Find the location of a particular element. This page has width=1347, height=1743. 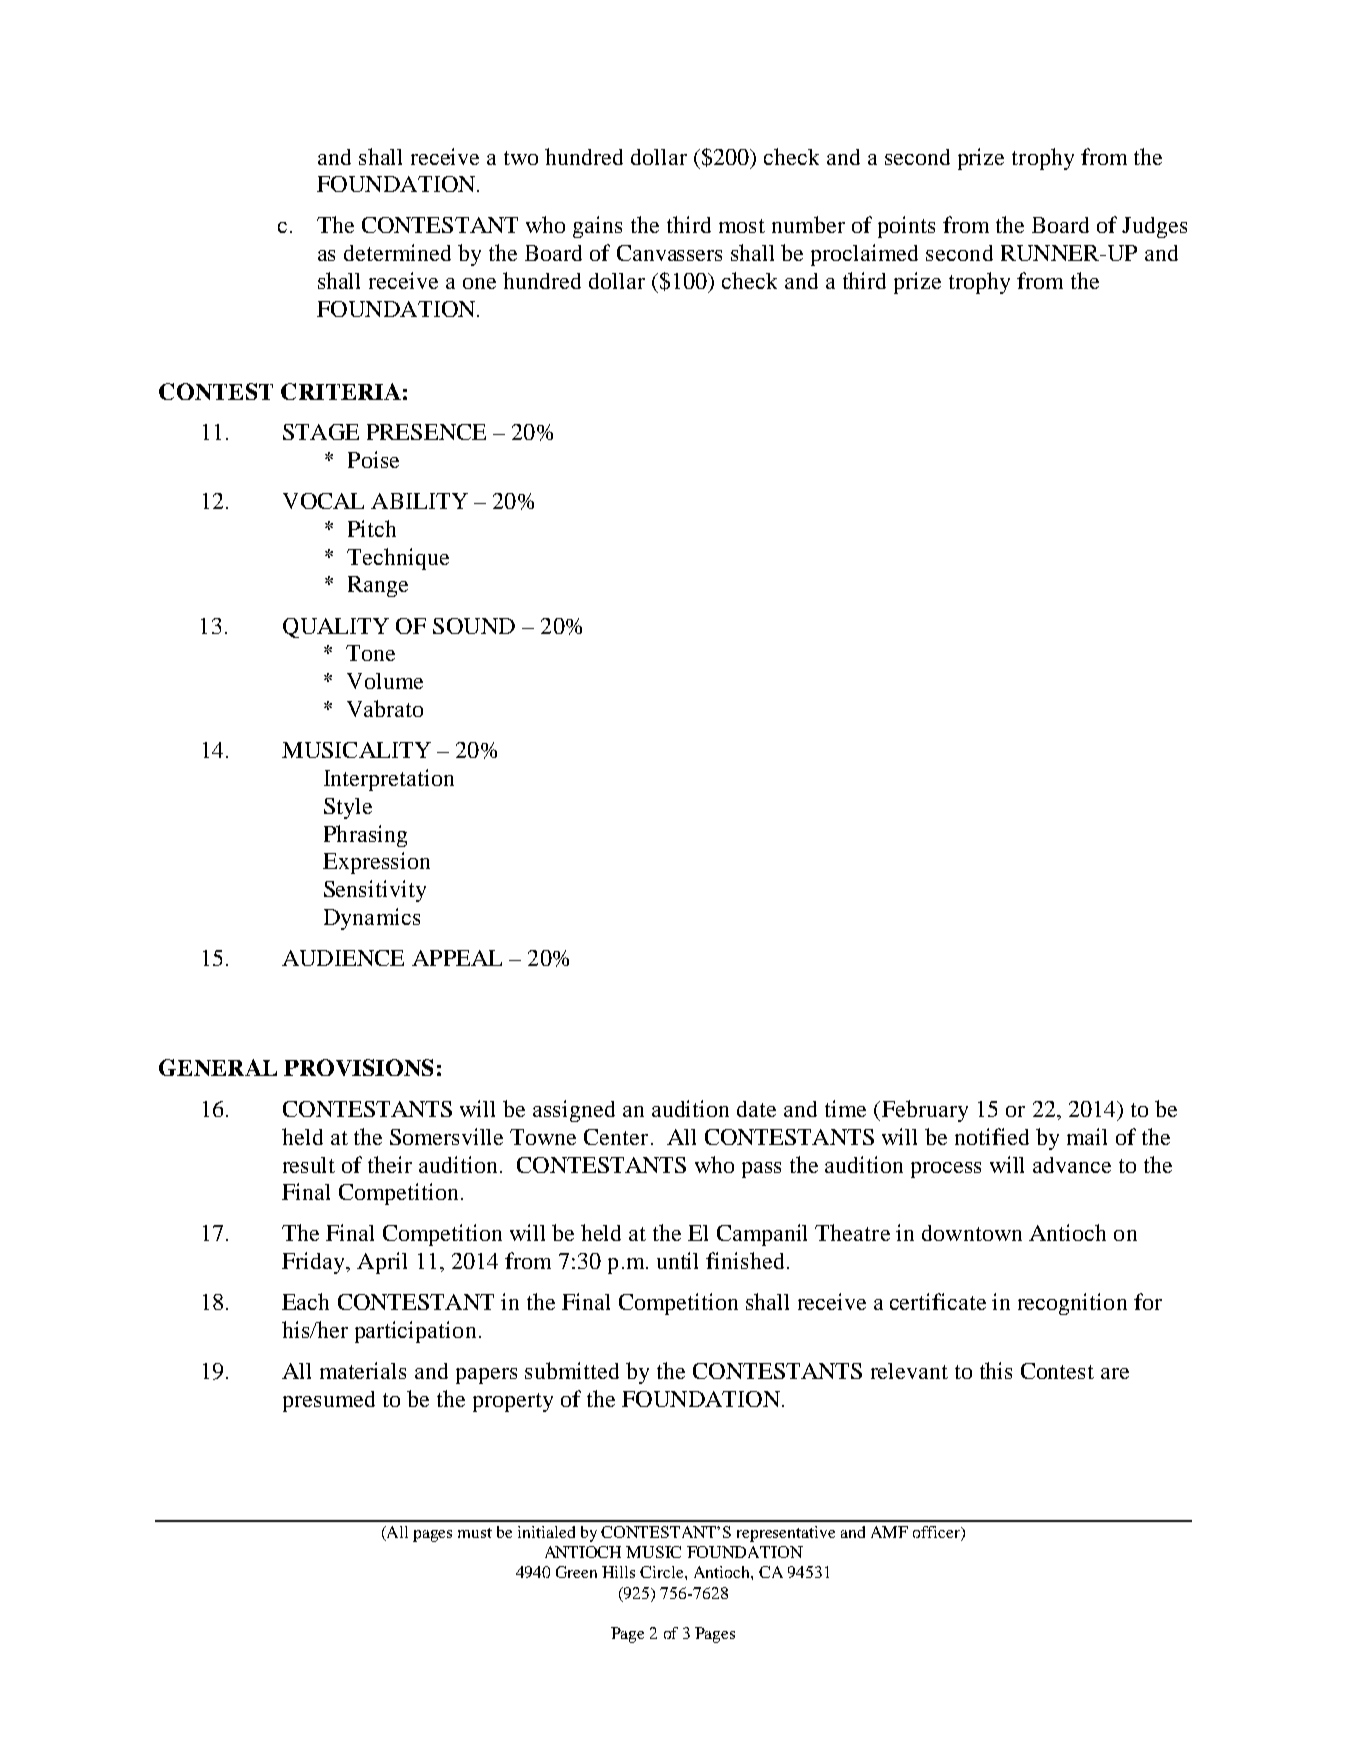

Hills is located at coordinates (618, 1572).
